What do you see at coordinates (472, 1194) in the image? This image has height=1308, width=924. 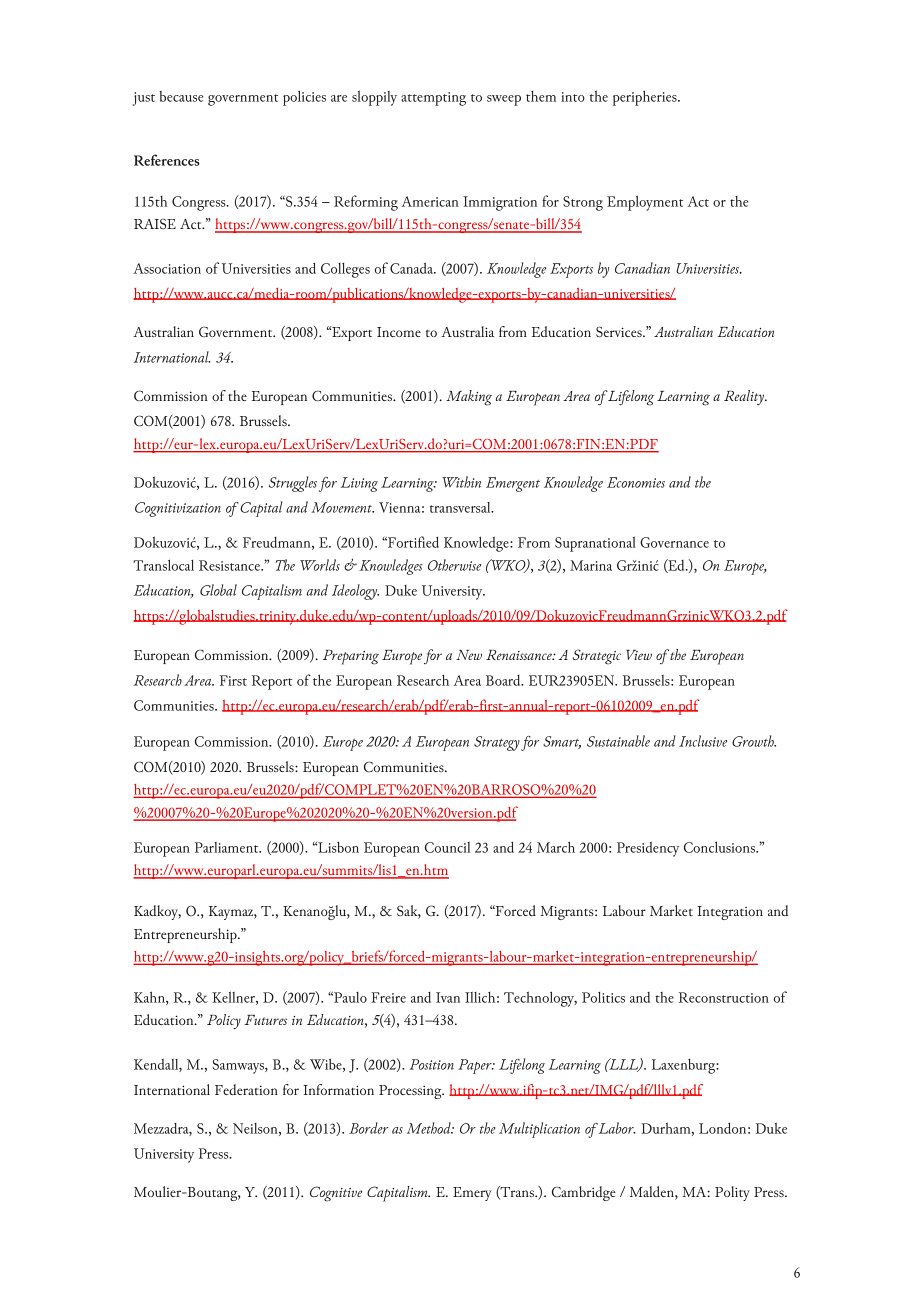 I see `Emery` at bounding box center [472, 1194].
